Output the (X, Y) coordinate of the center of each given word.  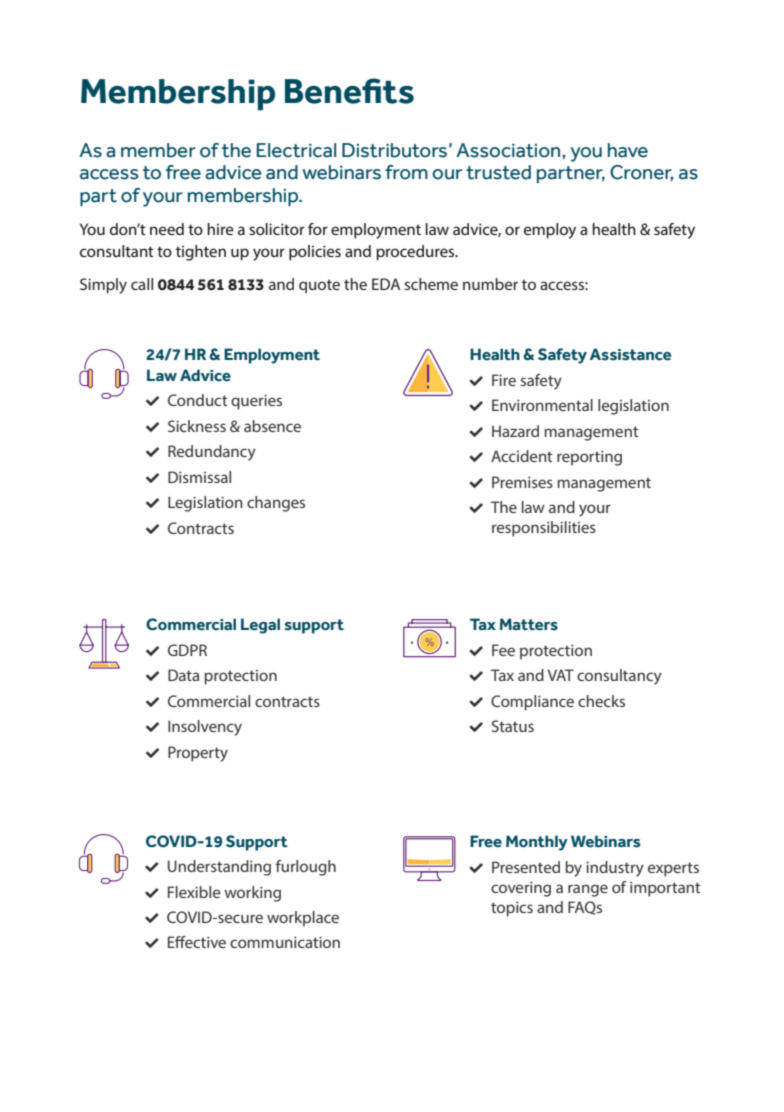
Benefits (349, 91)
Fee (503, 650)
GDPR (187, 650)
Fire (504, 380)
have (628, 150)
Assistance (630, 354)
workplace (303, 919)
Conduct (197, 400)
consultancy (619, 677)
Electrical (296, 150)
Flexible (194, 892)
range (588, 890)
